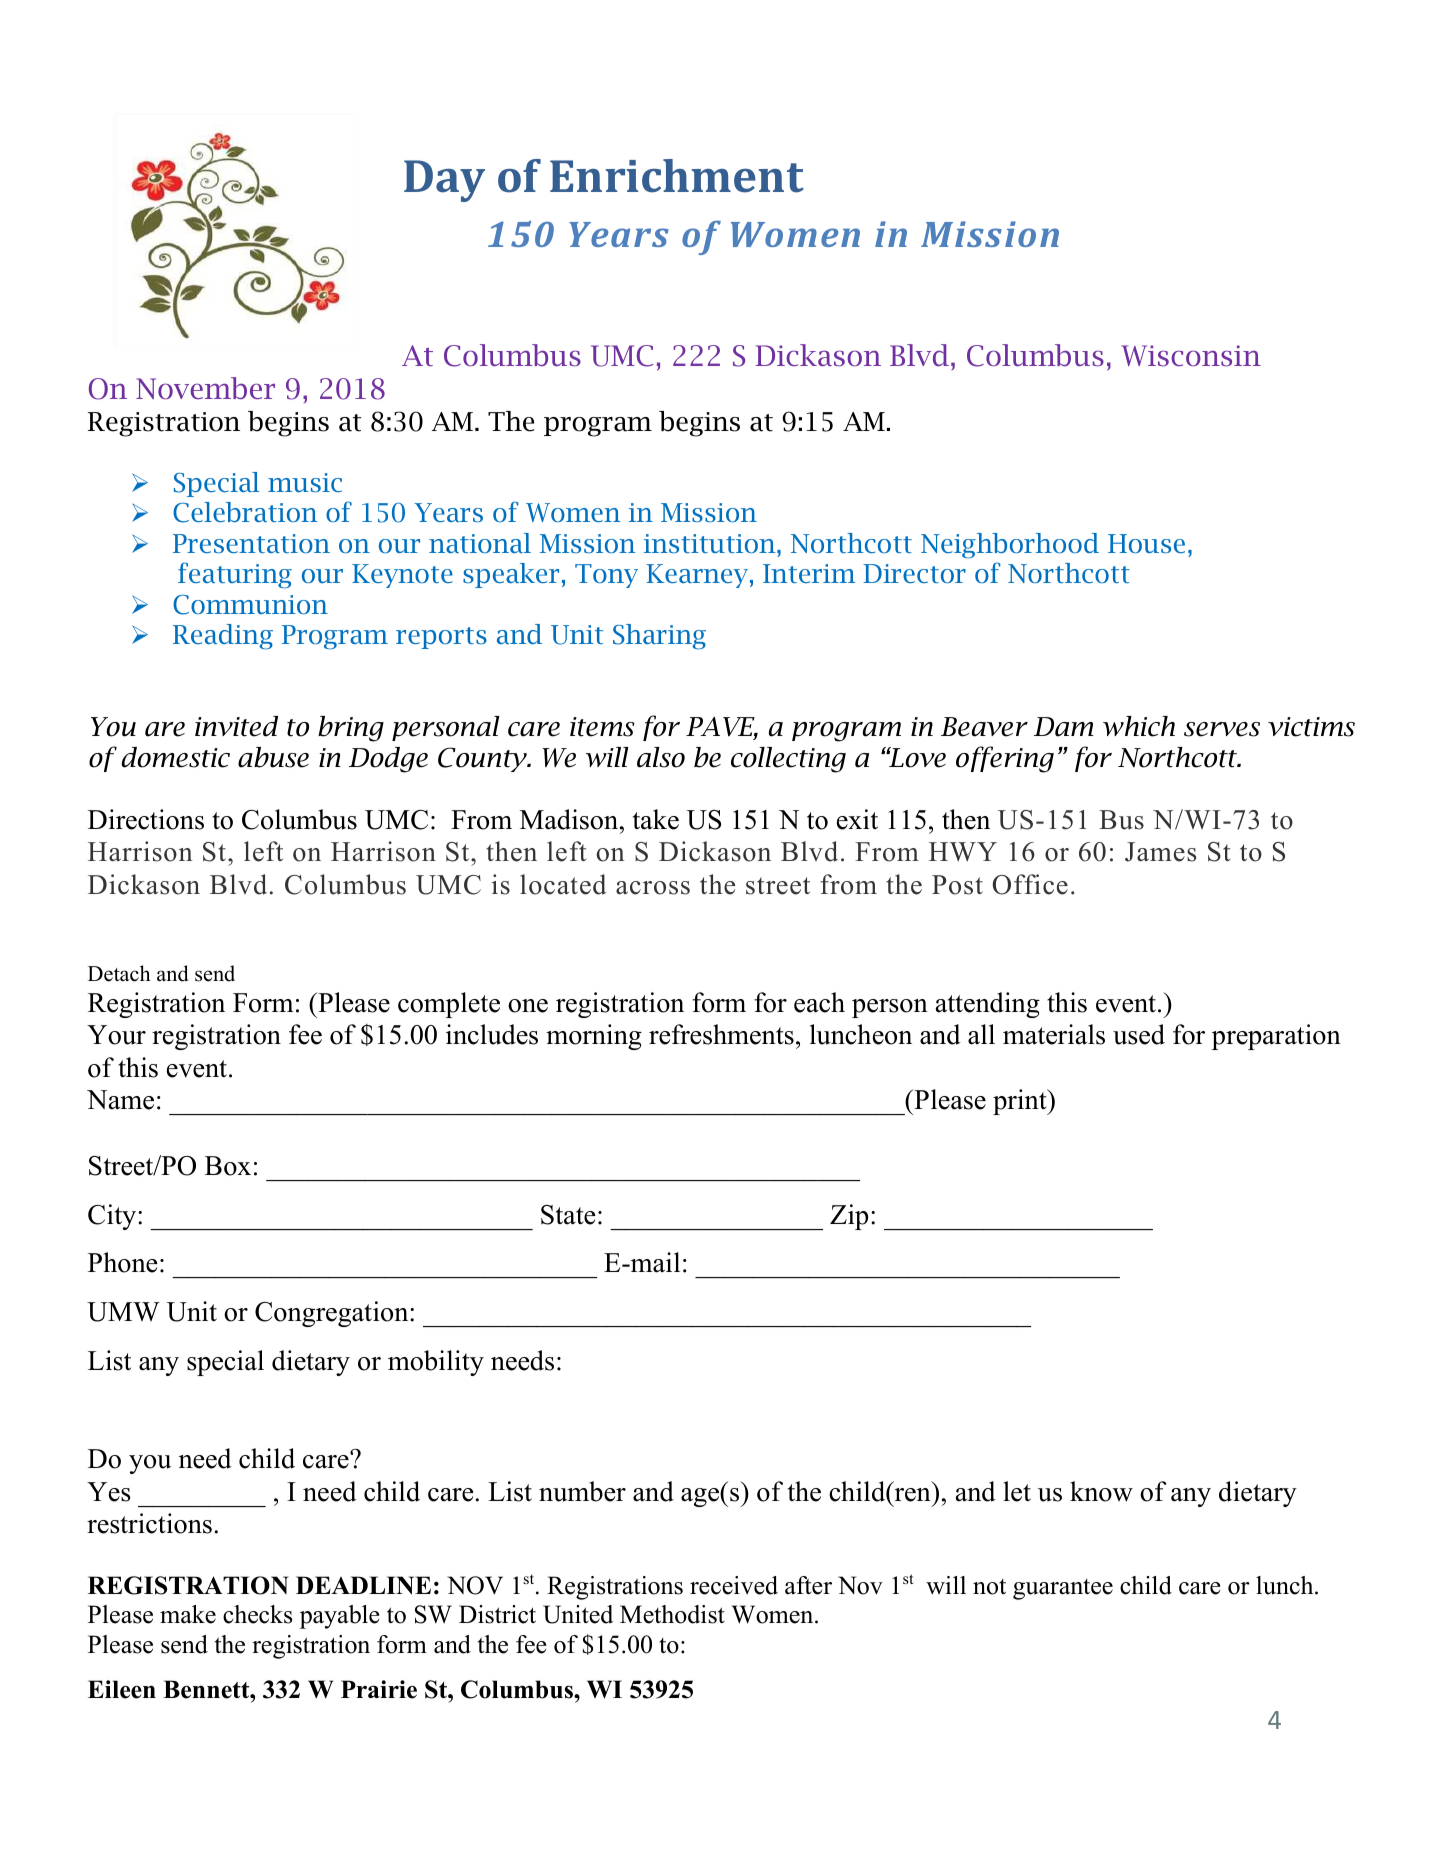 The image size is (1443, 1868). Describe the element at coordinates (444, 181) in the screenshot. I see `Day` at that location.
